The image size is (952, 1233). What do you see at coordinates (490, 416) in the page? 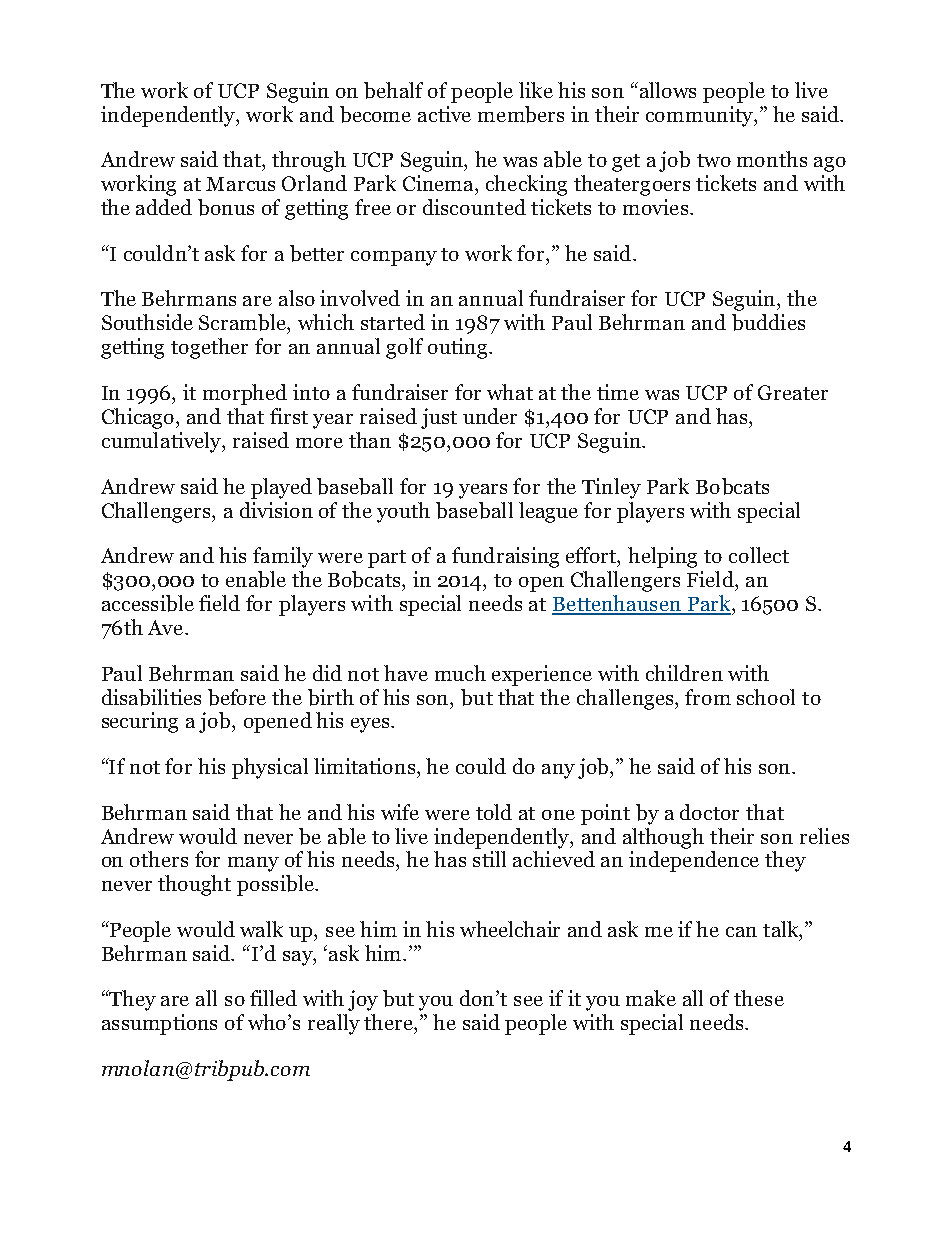
I see `under` at bounding box center [490, 416].
